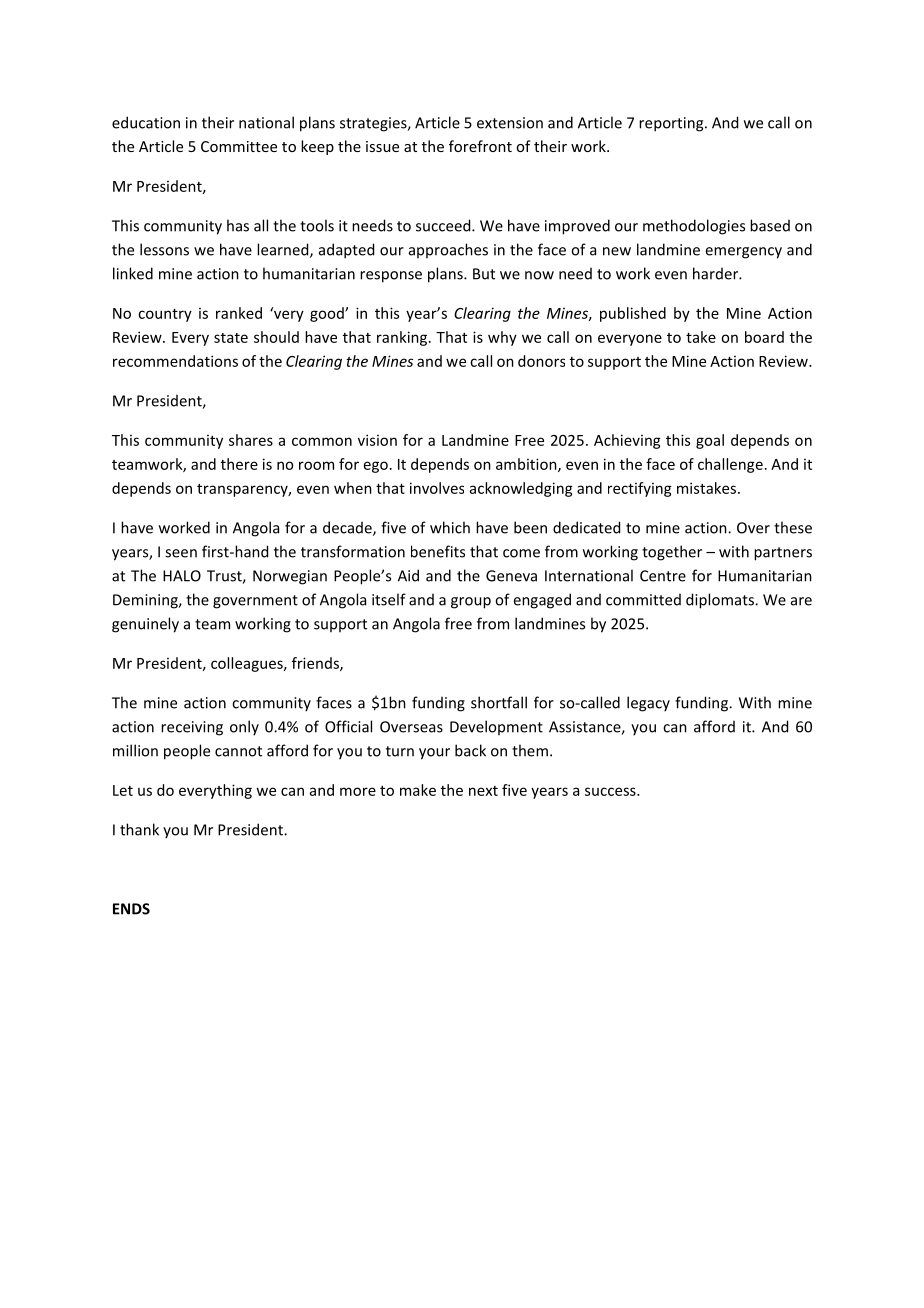  What do you see at coordinates (239, 146) in the screenshot?
I see `Committee` at bounding box center [239, 146].
